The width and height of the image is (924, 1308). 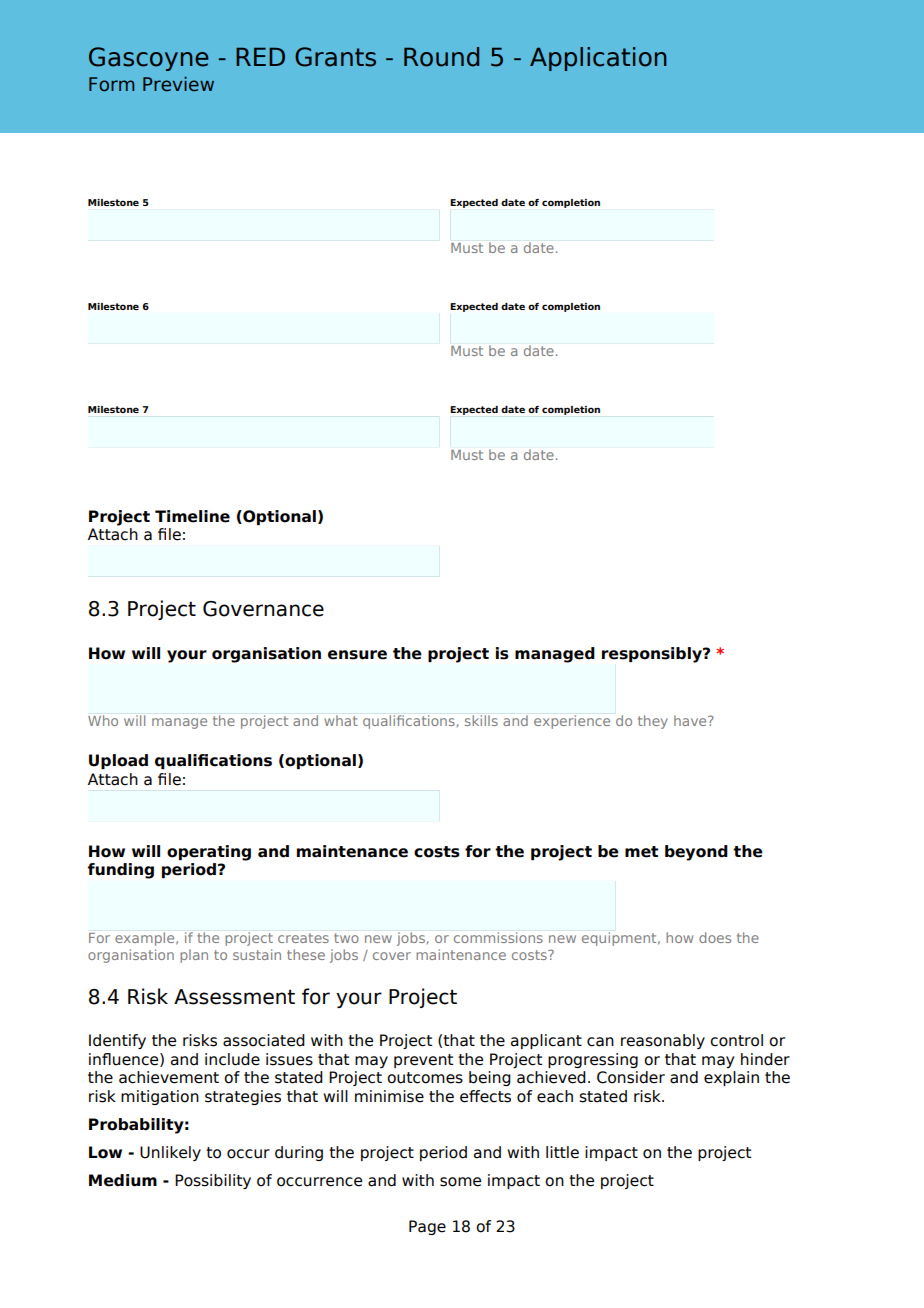 What do you see at coordinates (653, 655) in the image?
I see `responsibly` at bounding box center [653, 655].
